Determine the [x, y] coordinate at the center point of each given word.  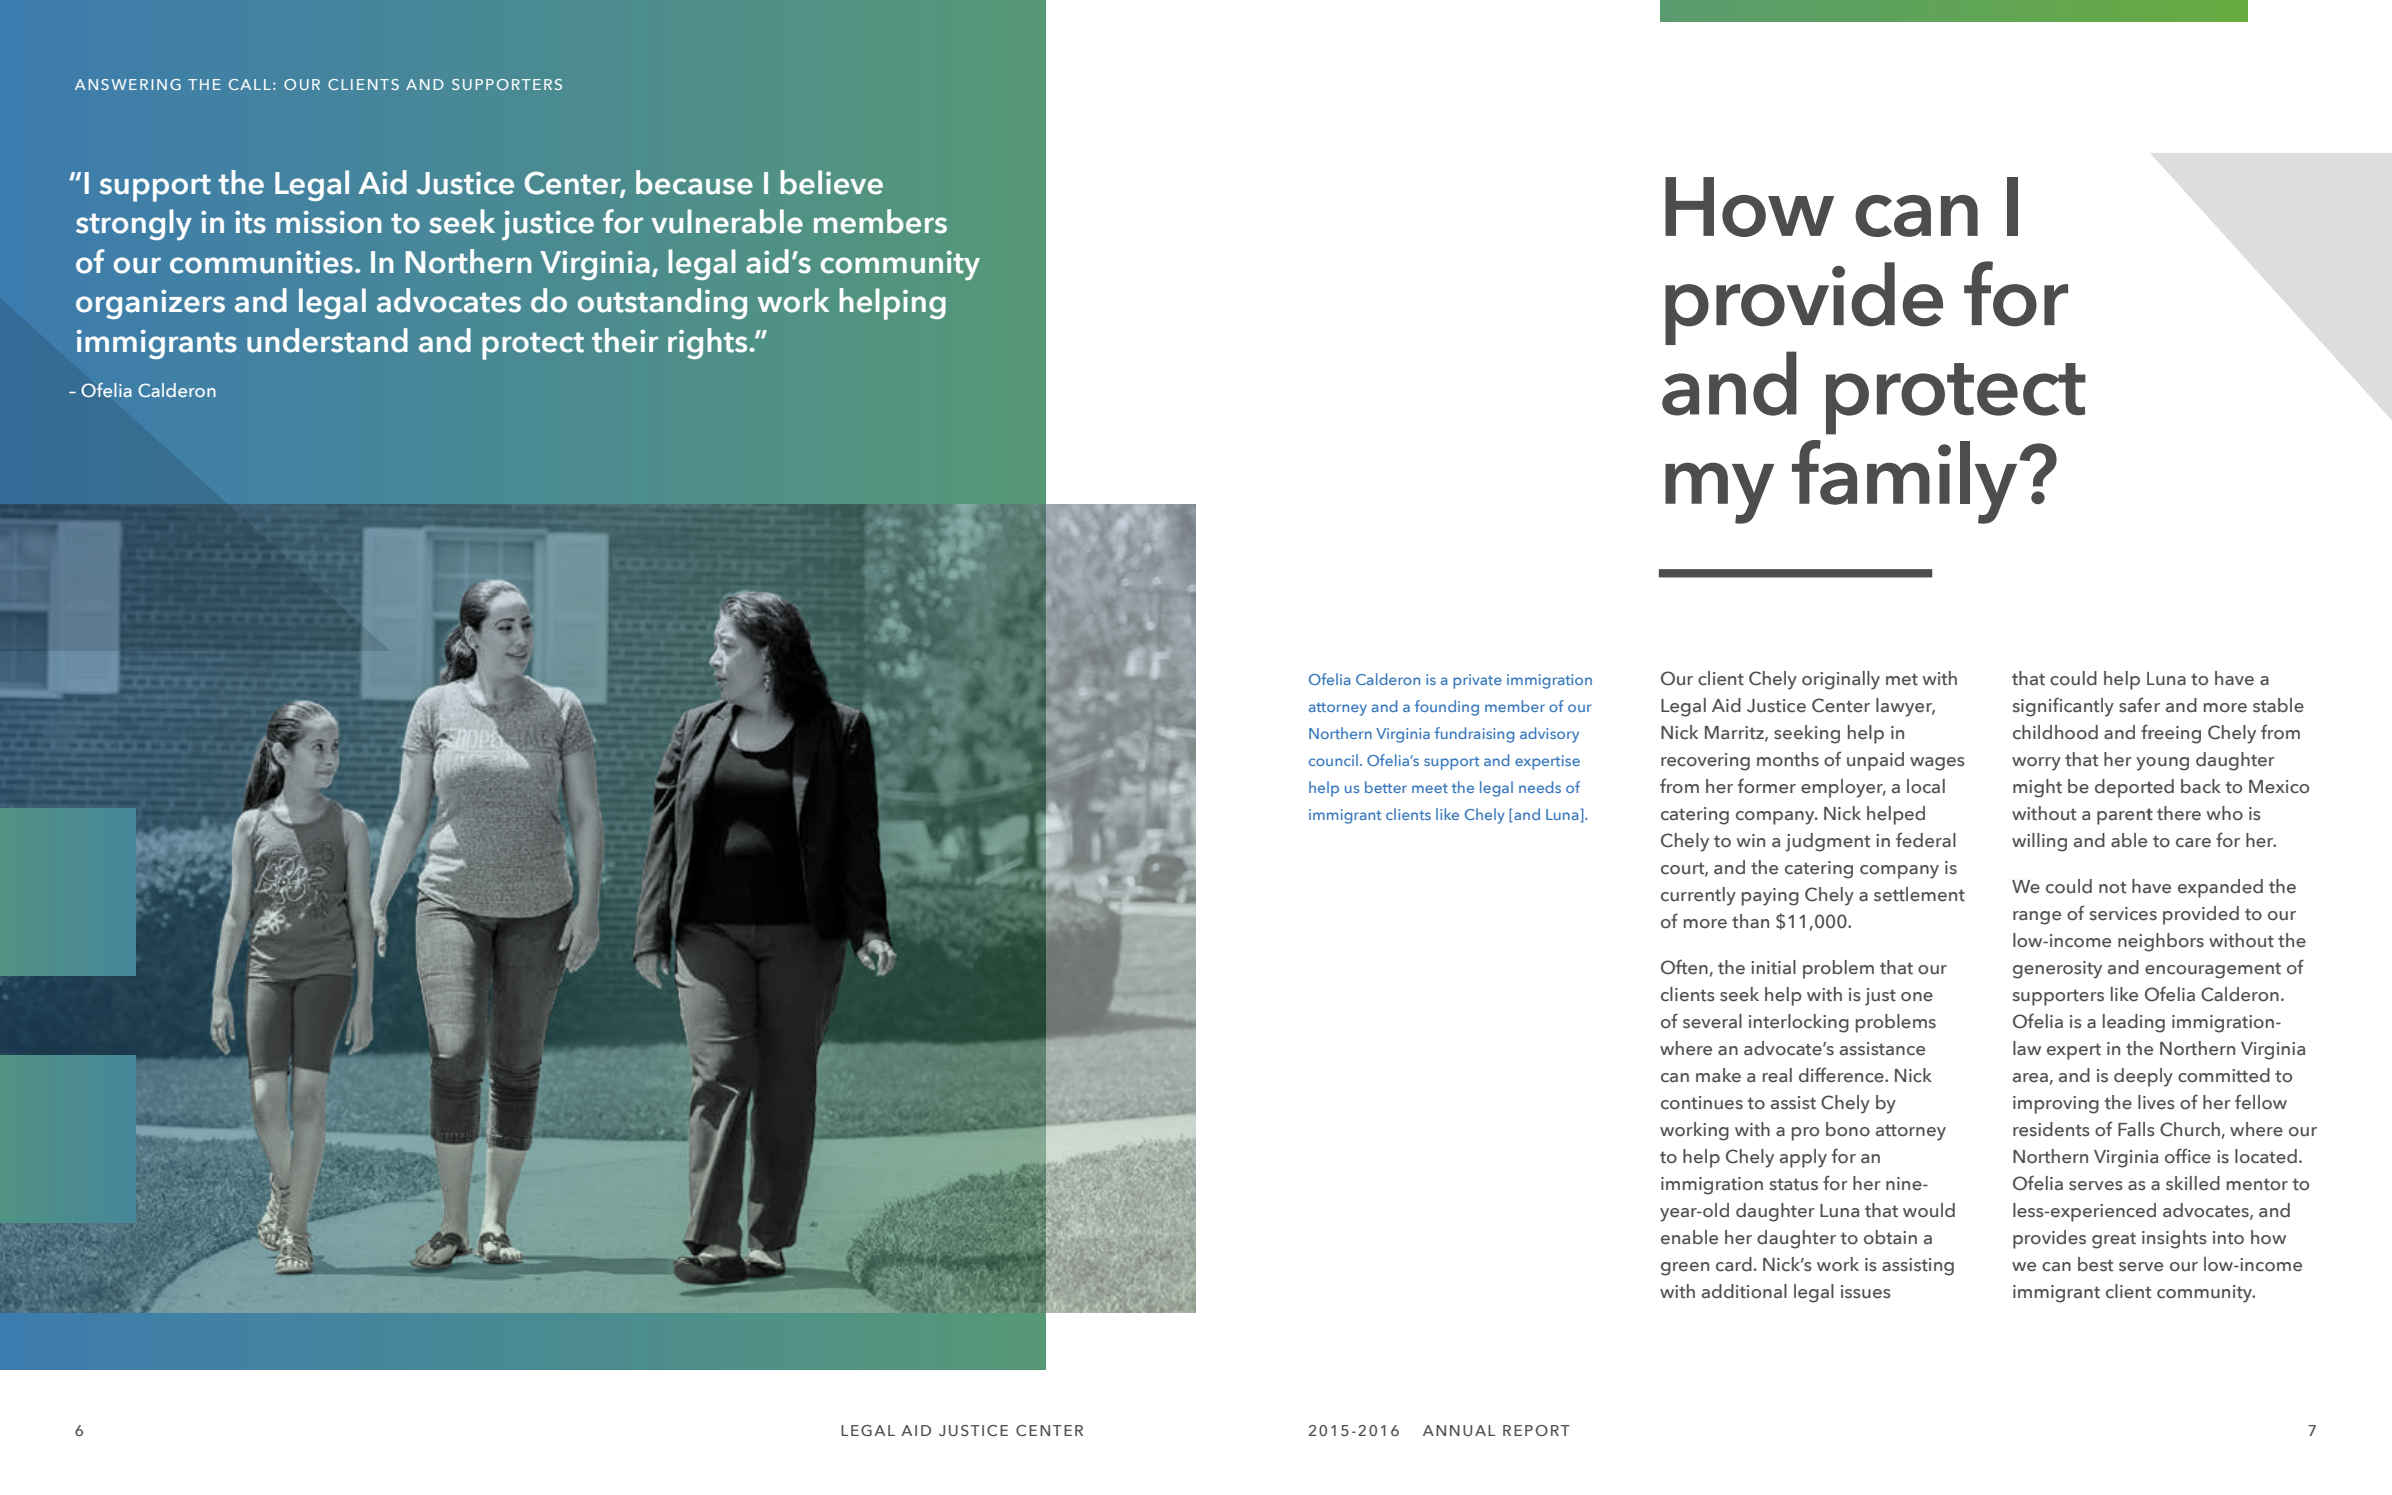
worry [2036, 764]
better [1386, 787]
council [1333, 760]
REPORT [1536, 1430]
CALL [250, 84]
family [1906, 482]
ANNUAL [1459, 1430]
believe [831, 182]
